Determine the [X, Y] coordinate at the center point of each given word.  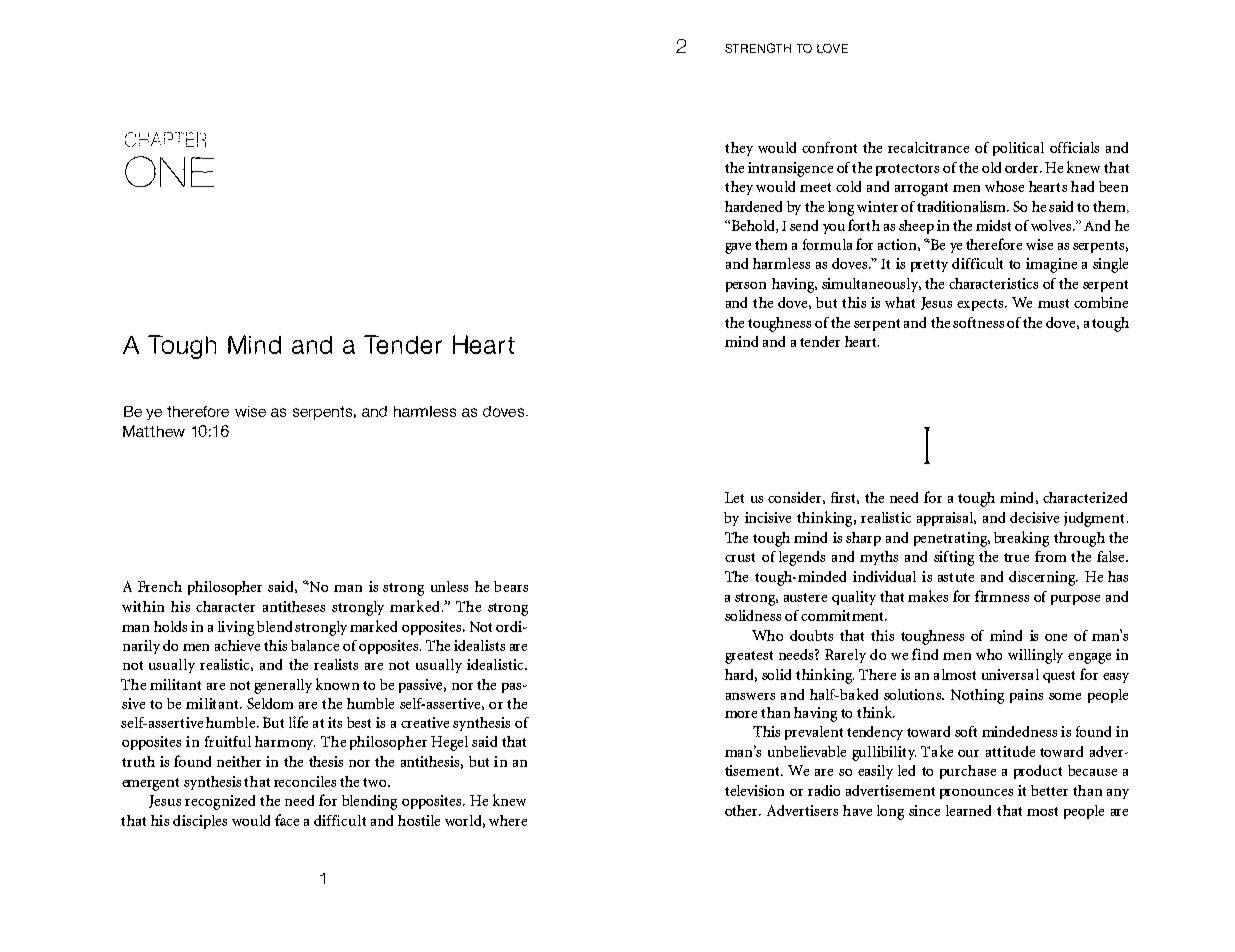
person [746, 287]
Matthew [154, 431]
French [160, 586]
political [1018, 149]
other [743, 810]
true [1016, 557]
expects [981, 305]
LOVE [832, 48]
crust [740, 557]
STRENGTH [758, 48]
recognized [220, 802]
